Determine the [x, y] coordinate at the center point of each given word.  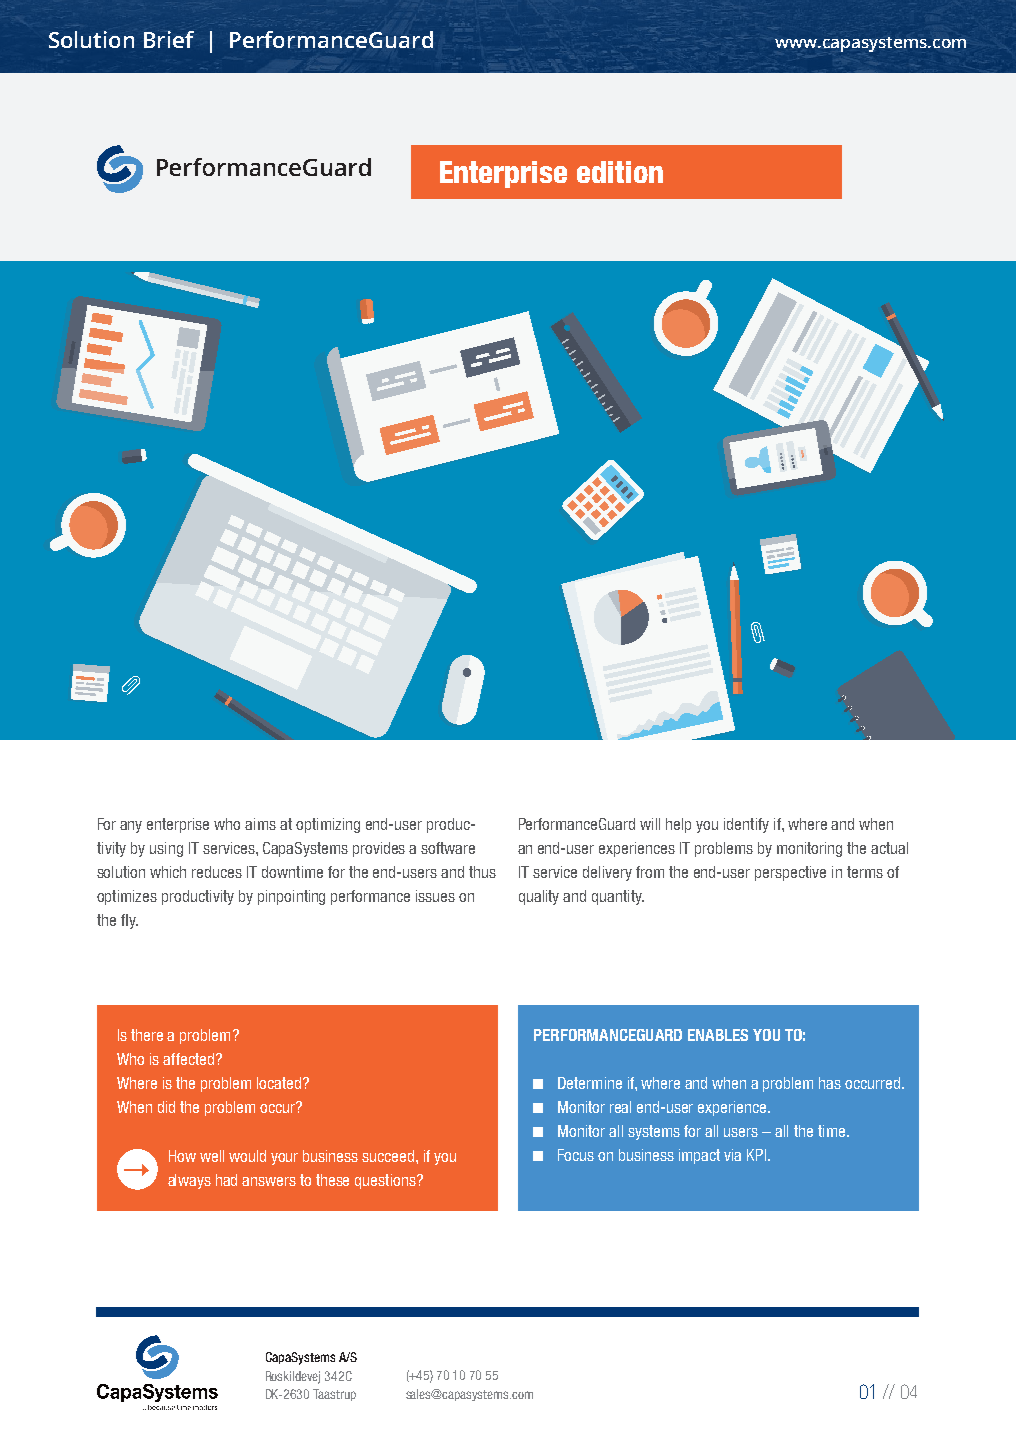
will [650, 824]
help [678, 825]
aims [260, 824]
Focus [576, 1155]
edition [620, 172]
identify [746, 825]
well [212, 1156]
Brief [169, 39]
